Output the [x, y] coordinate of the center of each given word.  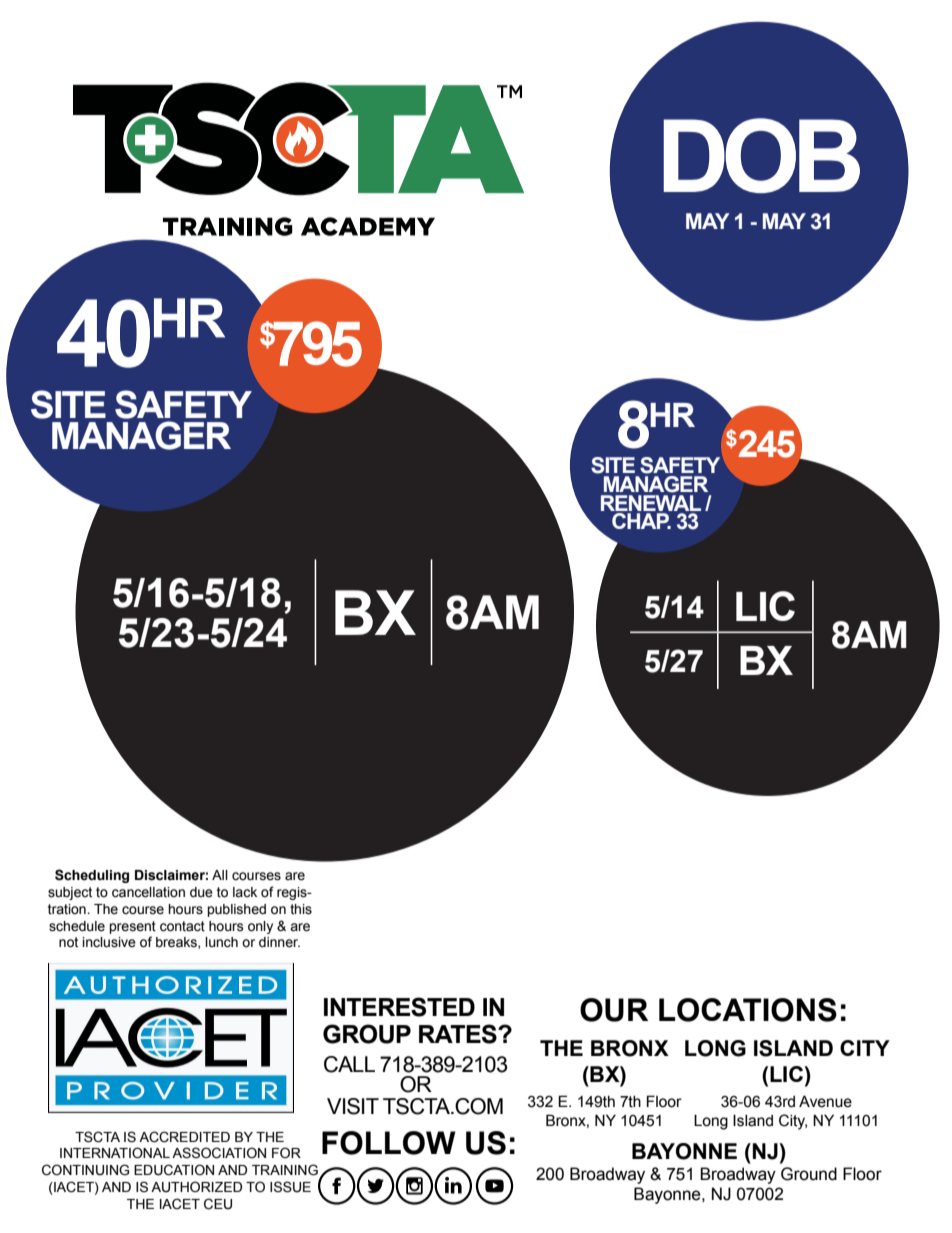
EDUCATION [174, 1170]
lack [245, 892]
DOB [761, 155]
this [301, 909]
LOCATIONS [748, 1010]
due [201, 892]
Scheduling [92, 876]
